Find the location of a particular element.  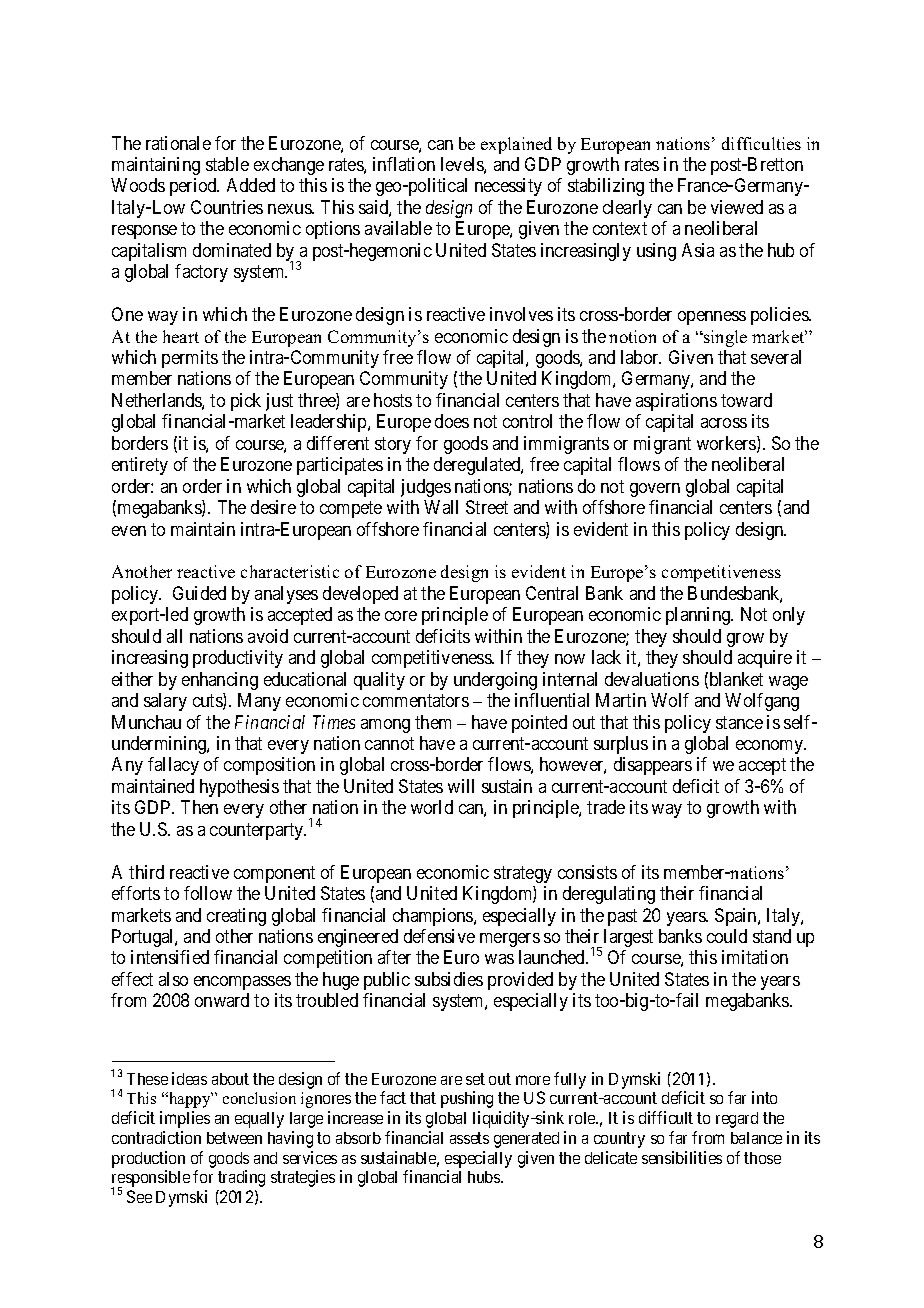

viewed is located at coordinates (737, 207).
